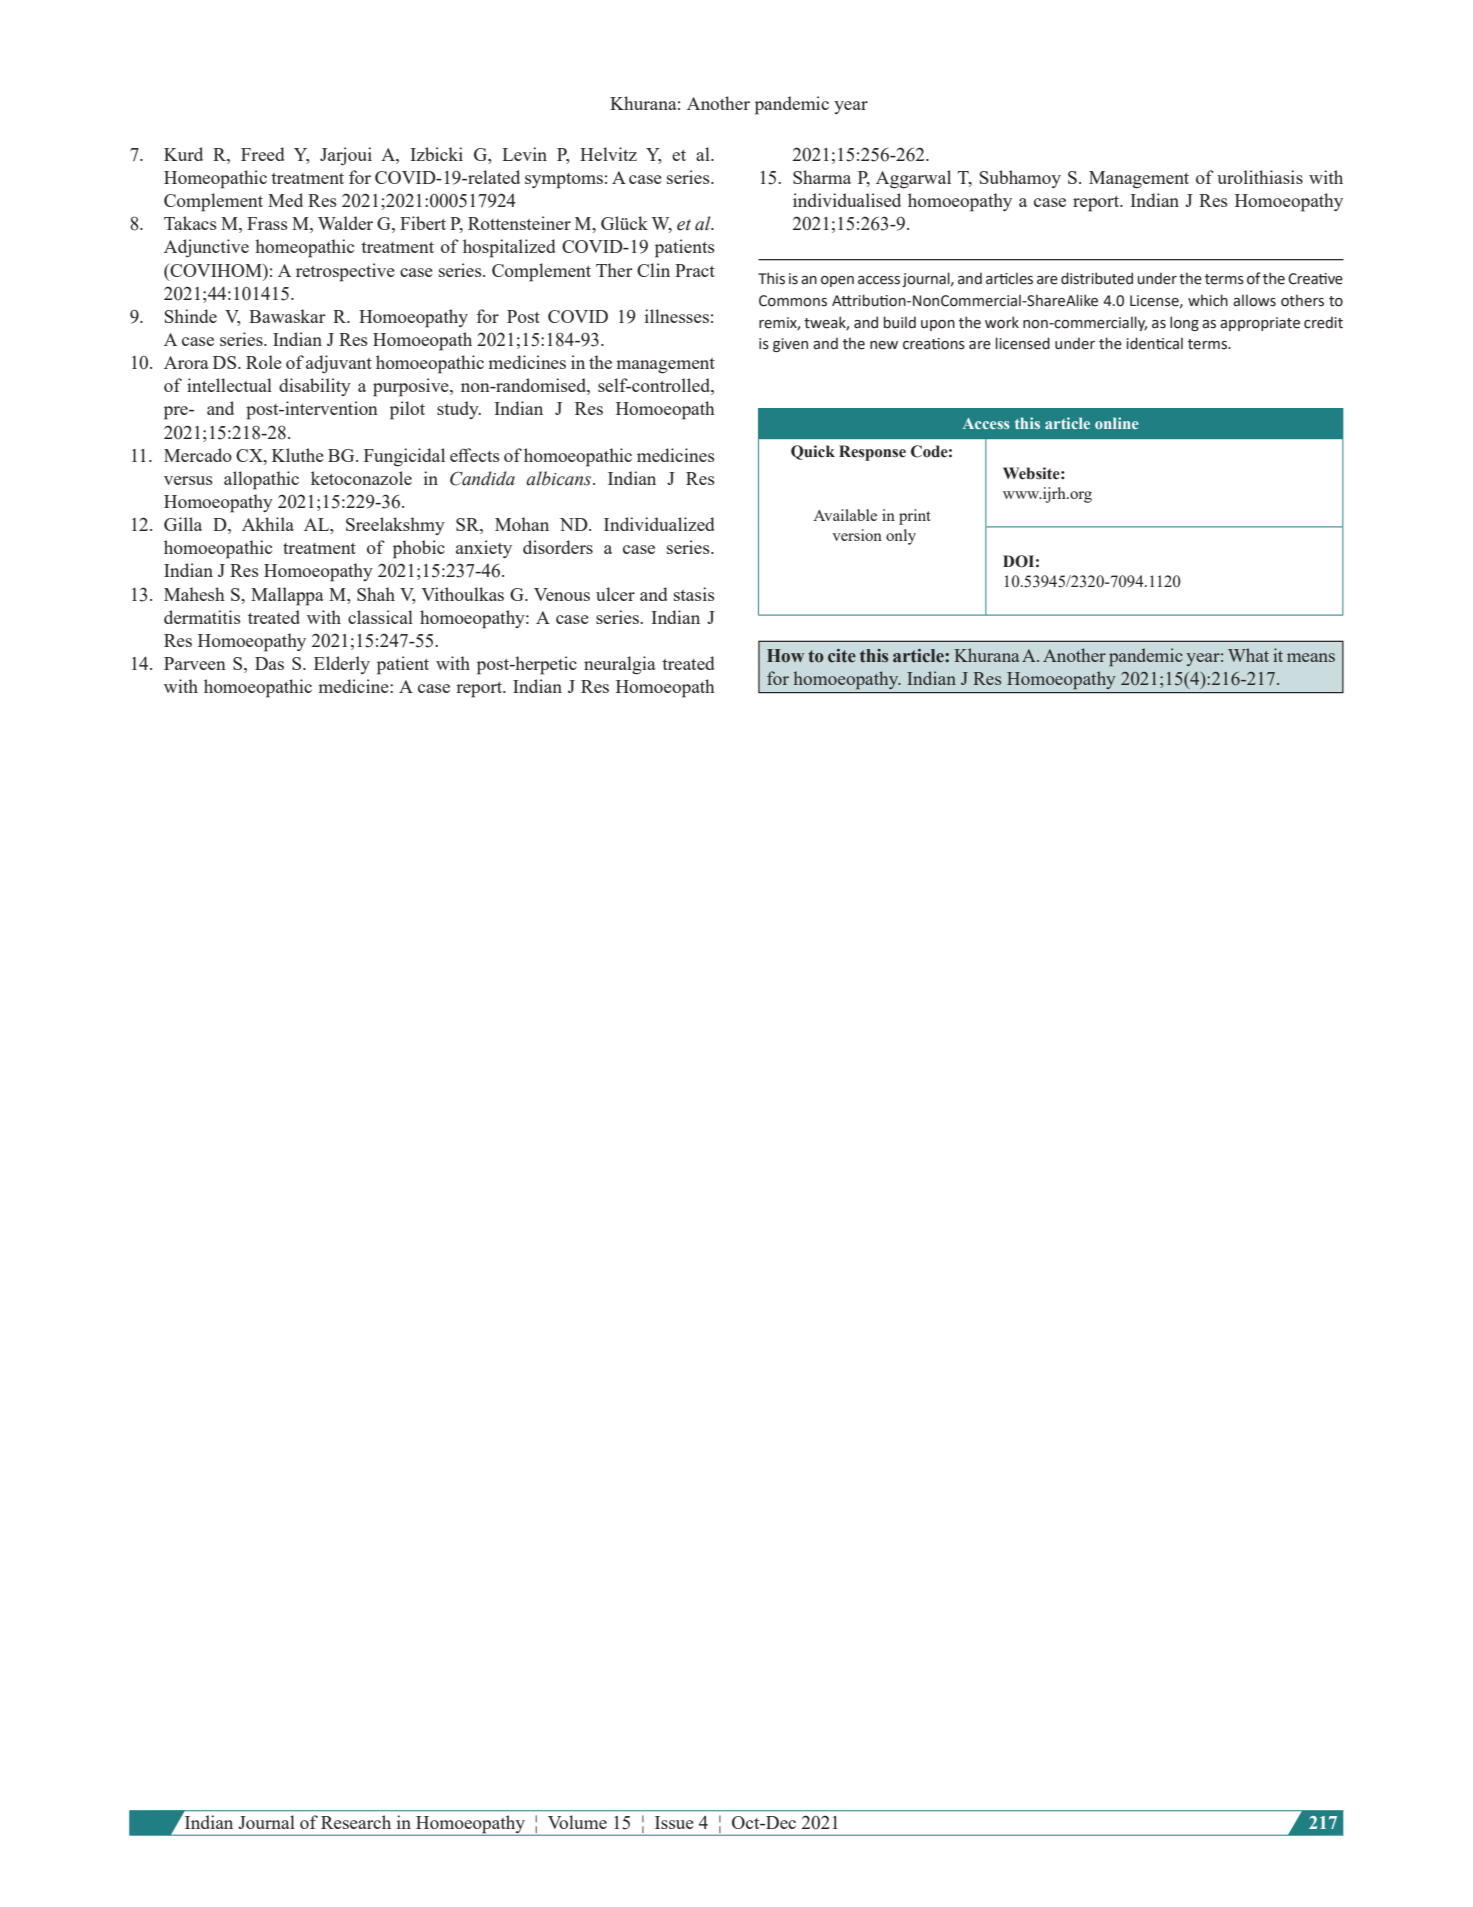 The height and width of the screenshot is (1907, 1473). Describe the element at coordinates (785, 656) in the screenshot. I see `How` at that location.
